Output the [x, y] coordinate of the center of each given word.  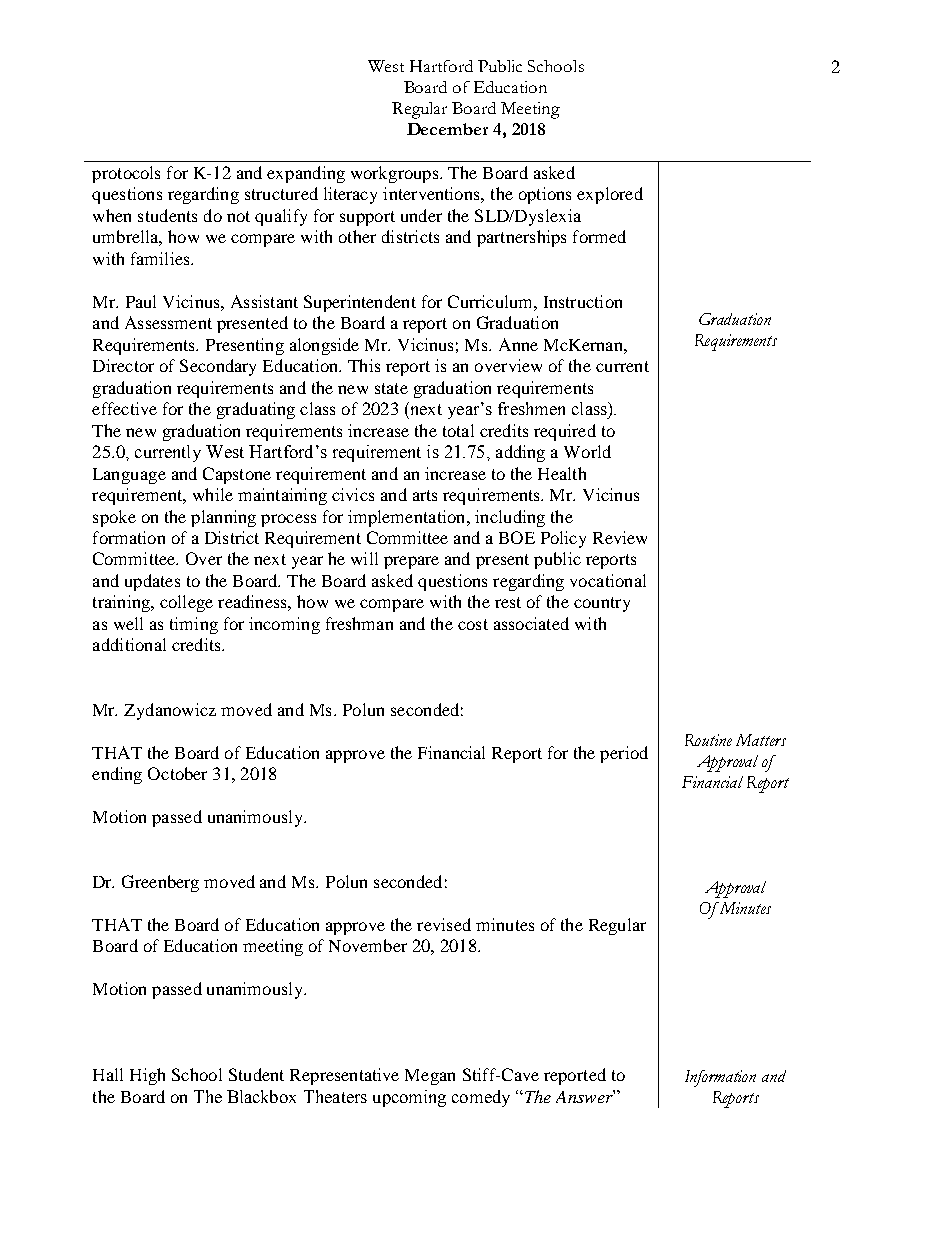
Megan [430, 1077]
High [147, 1076]
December [447, 129]
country [602, 604]
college [186, 603]
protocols [126, 174]
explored [610, 195]
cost [473, 624]
